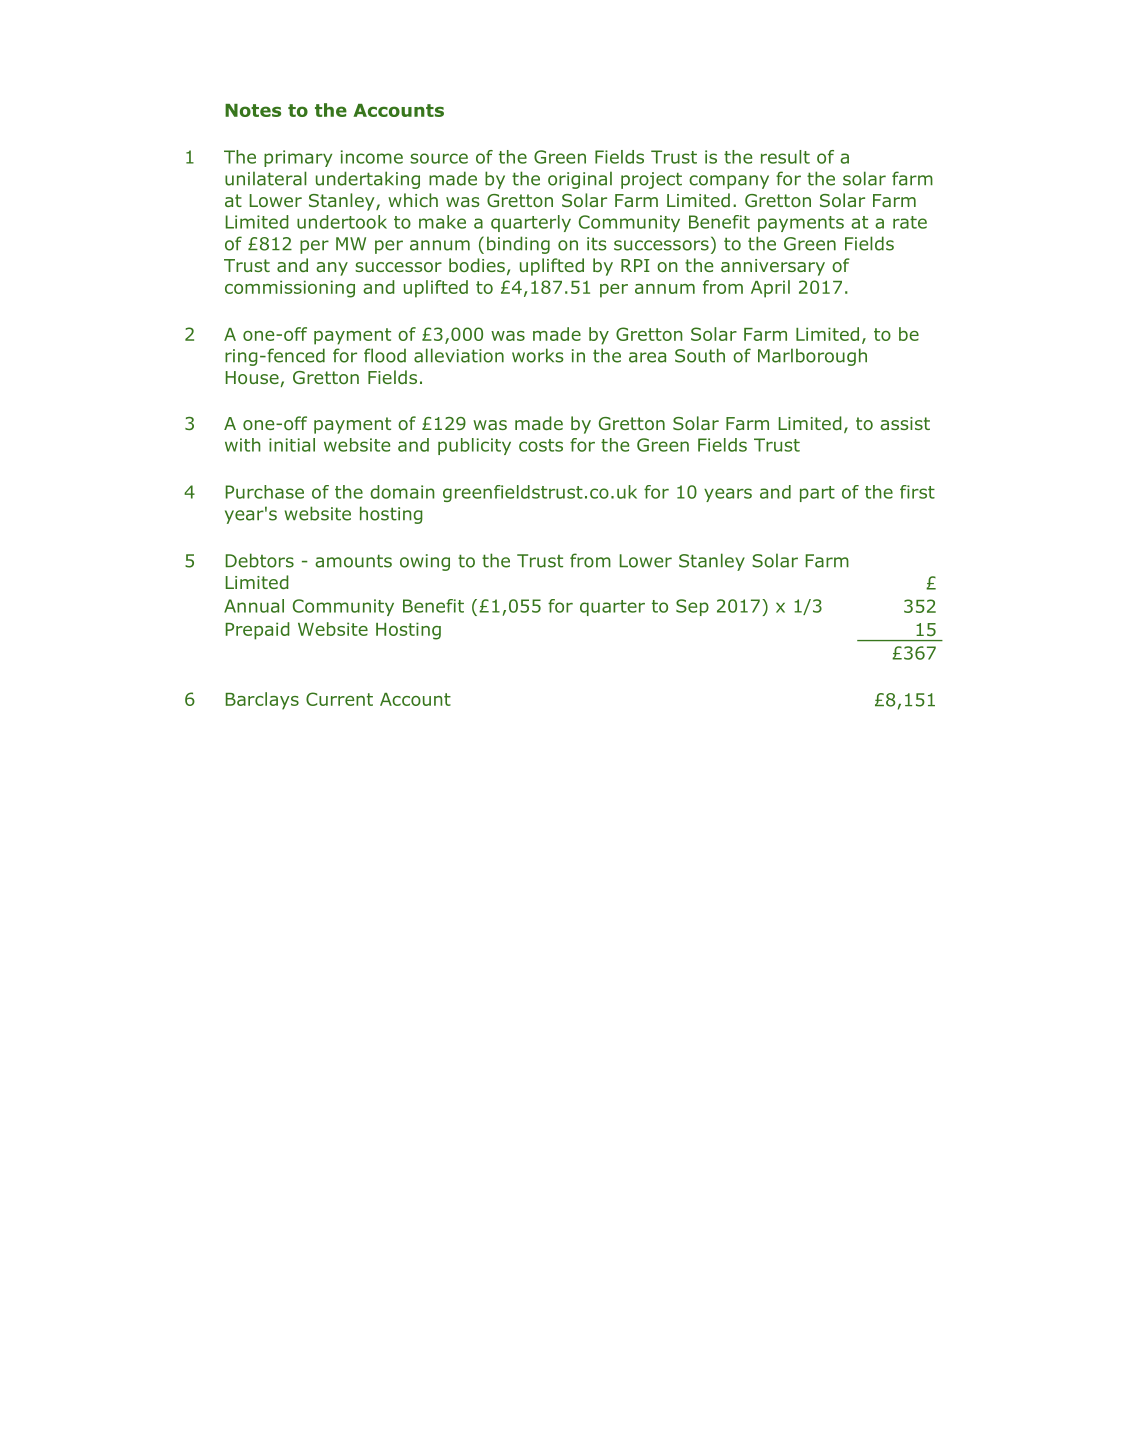 The height and width of the screenshot is (1450, 1121). What do you see at coordinates (298, 158) in the screenshot?
I see `primary` at bounding box center [298, 158].
